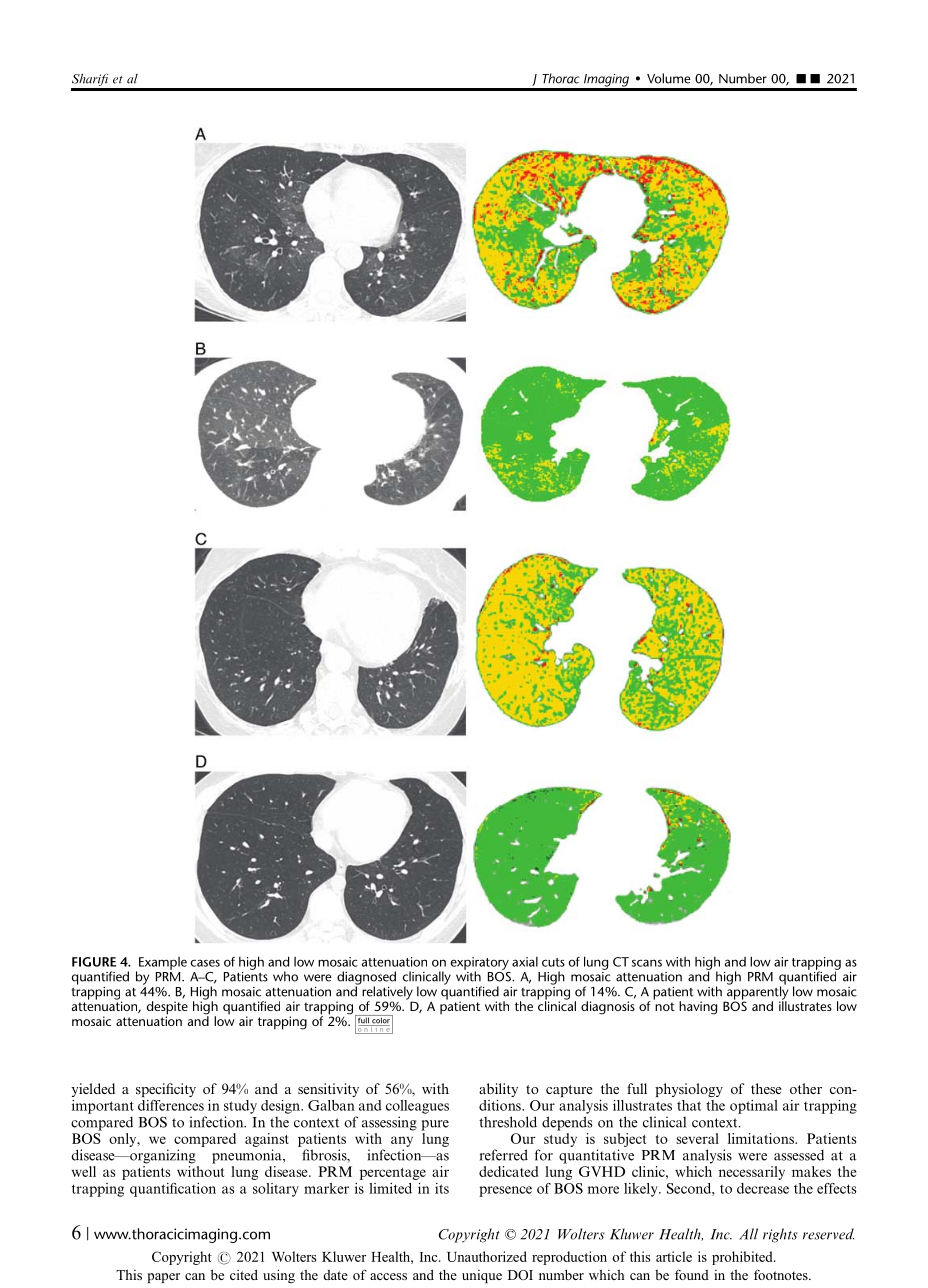  Describe the element at coordinates (756, 993) in the page. I see `apparently` at that location.
